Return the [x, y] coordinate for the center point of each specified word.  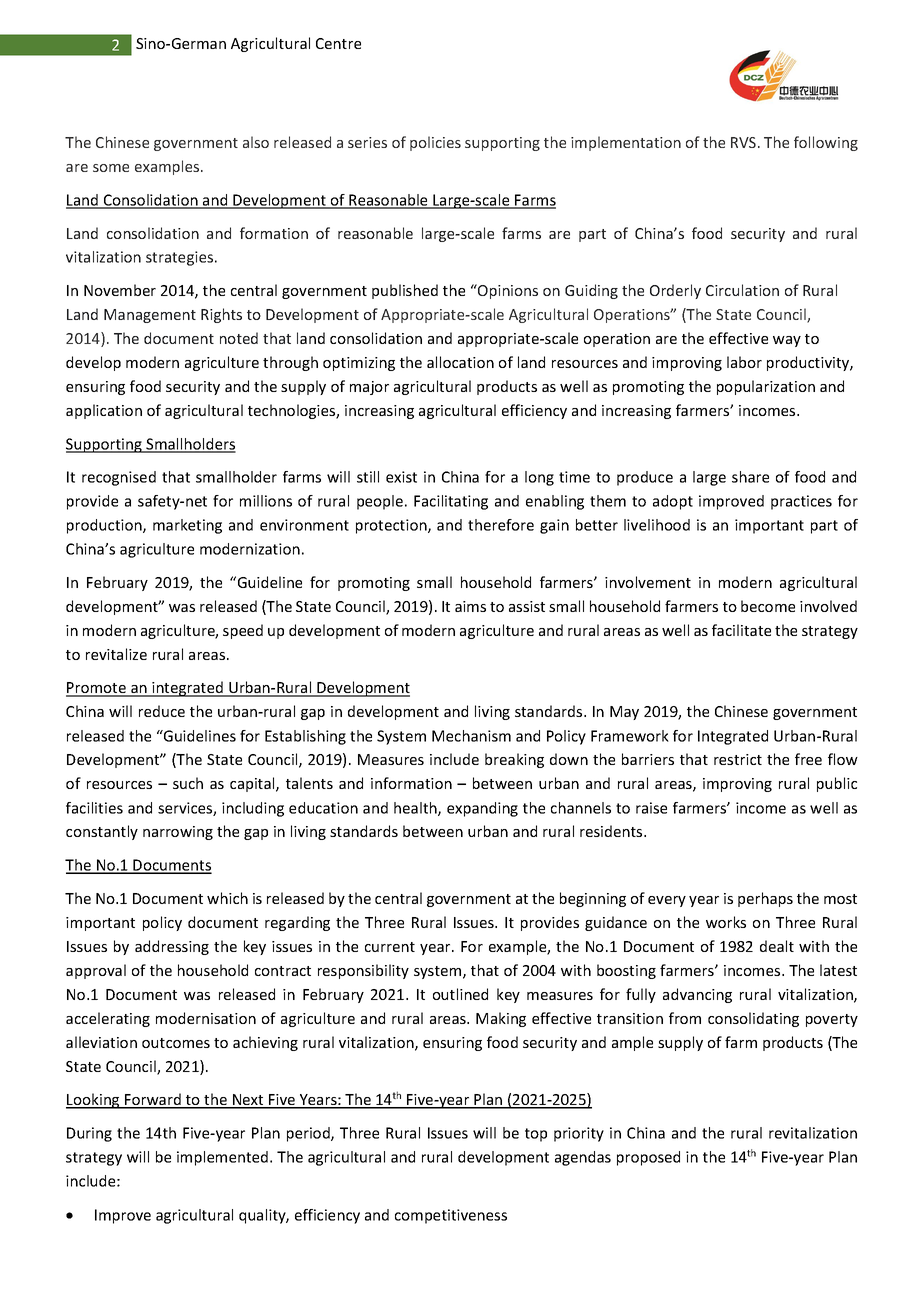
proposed [648, 1158]
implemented [222, 1158]
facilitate [741, 630]
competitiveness [451, 1216]
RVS [745, 142]
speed [243, 631]
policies [435, 143]
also [256, 142]
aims [470, 606]
